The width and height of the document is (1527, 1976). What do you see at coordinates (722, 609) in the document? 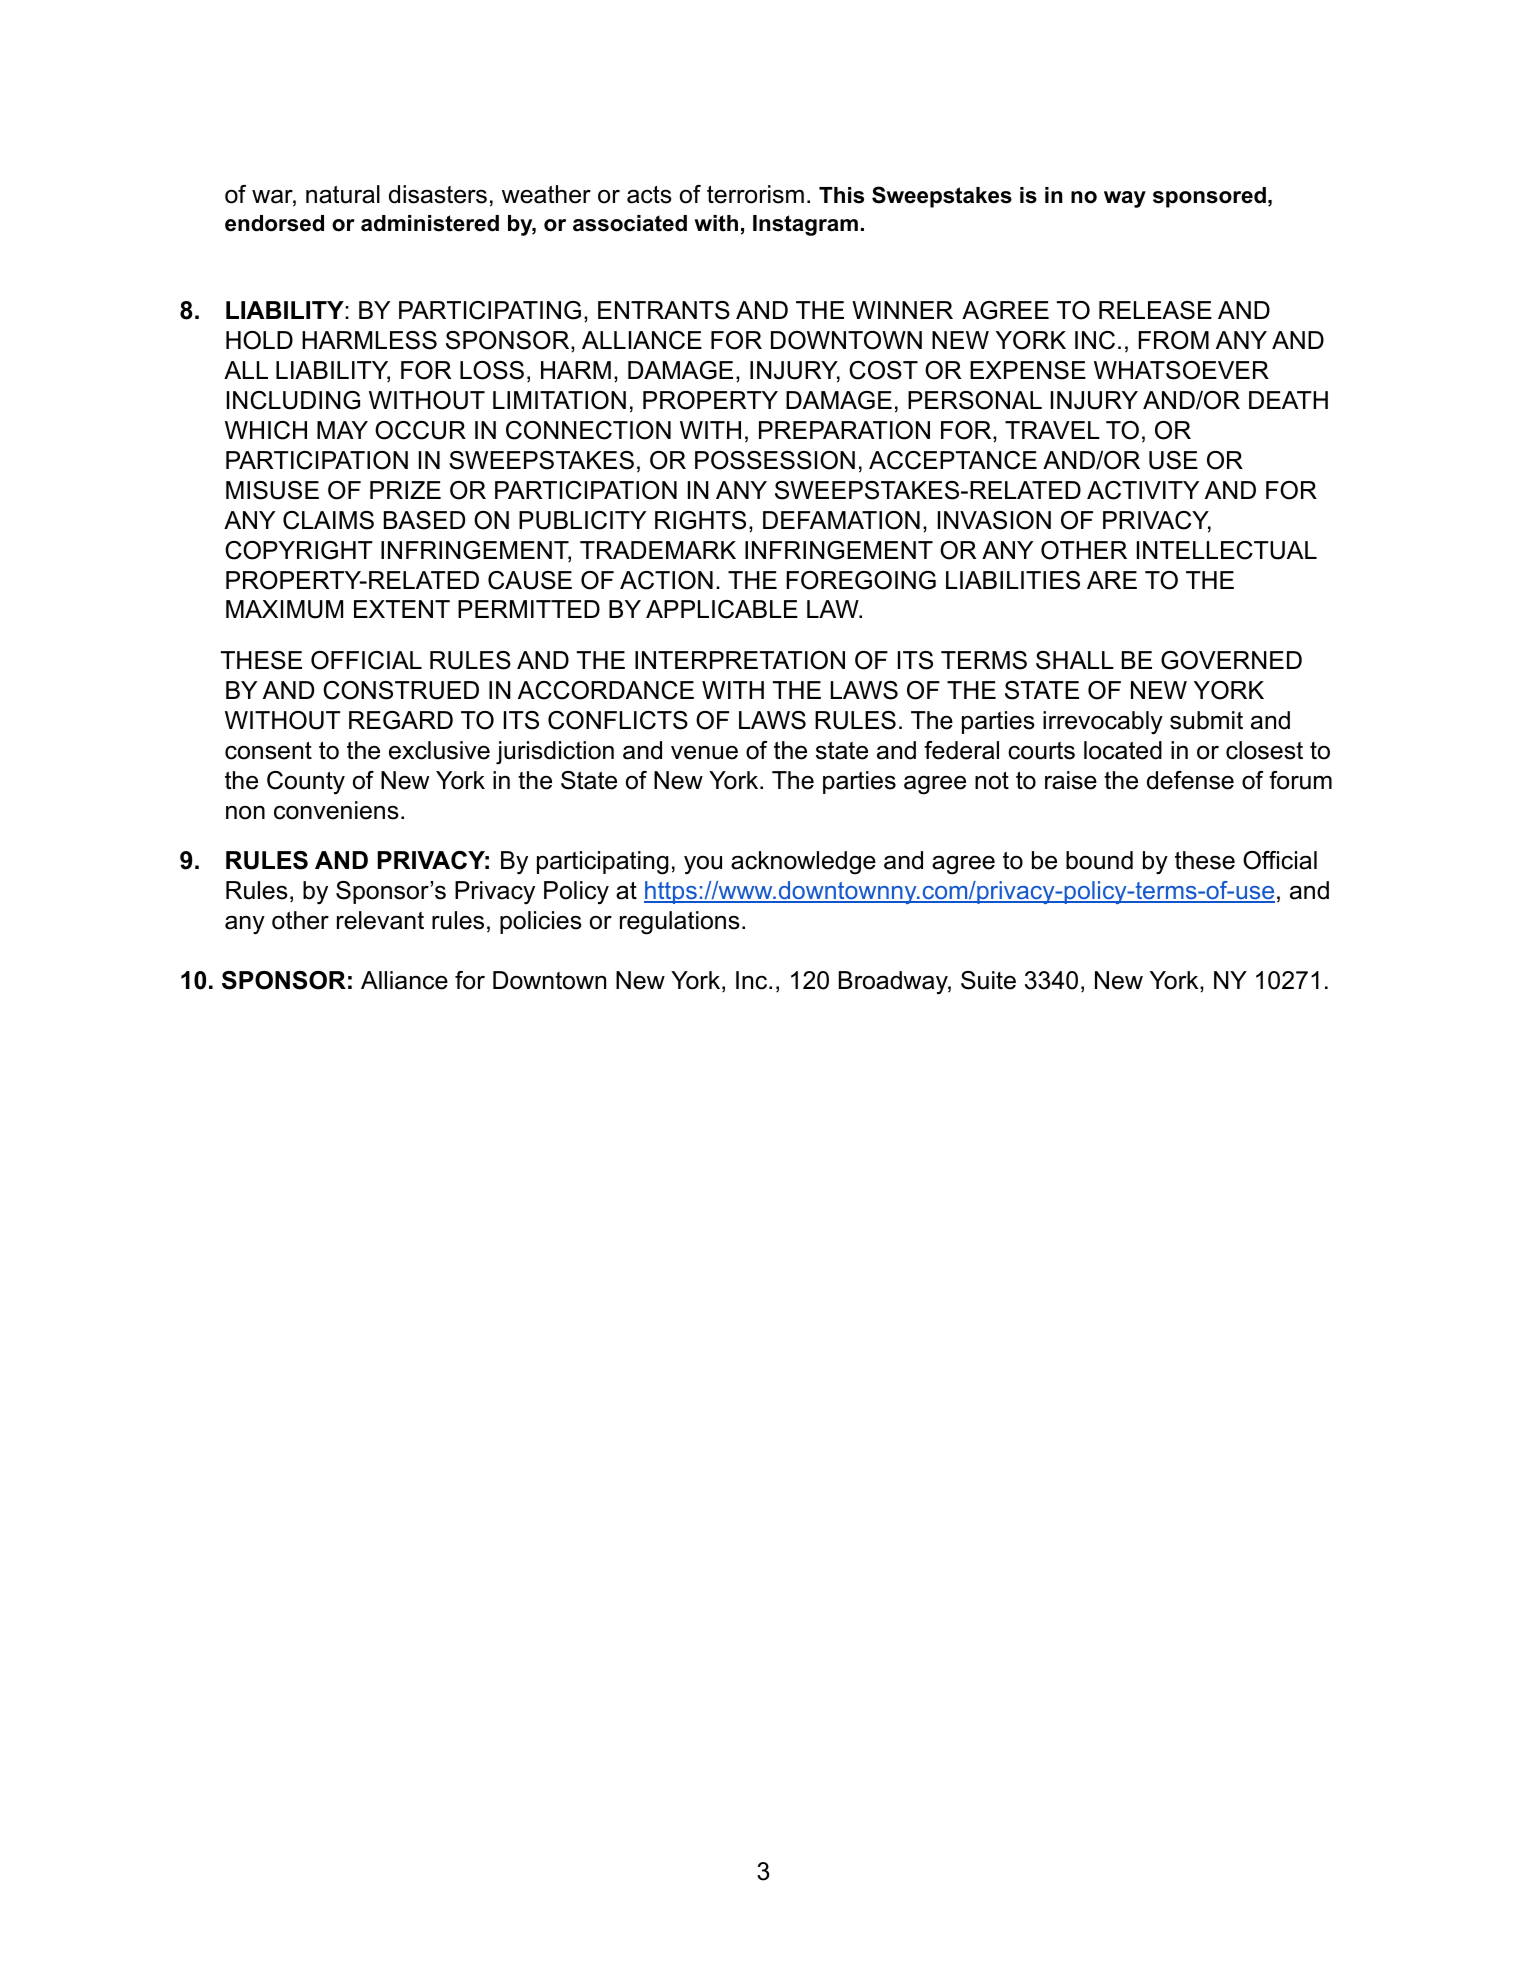
I see `APPLICABLE` at bounding box center [722, 609].
